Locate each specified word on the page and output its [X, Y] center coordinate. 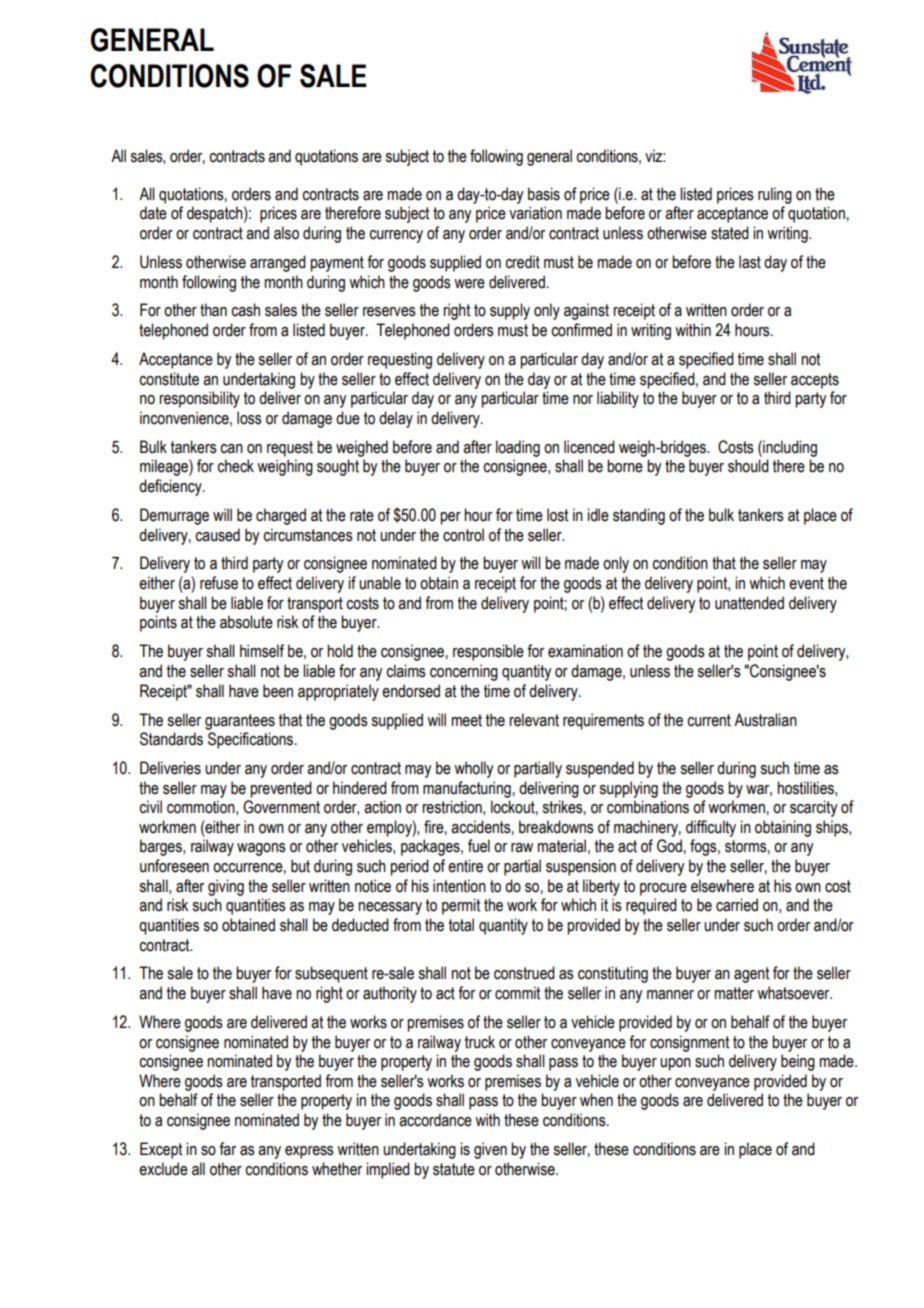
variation [535, 213]
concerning [464, 672]
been [278, 691]
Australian [765, 720]
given [490, 1150]
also [286, 233]
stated [730, 233]
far [227, 1149]
